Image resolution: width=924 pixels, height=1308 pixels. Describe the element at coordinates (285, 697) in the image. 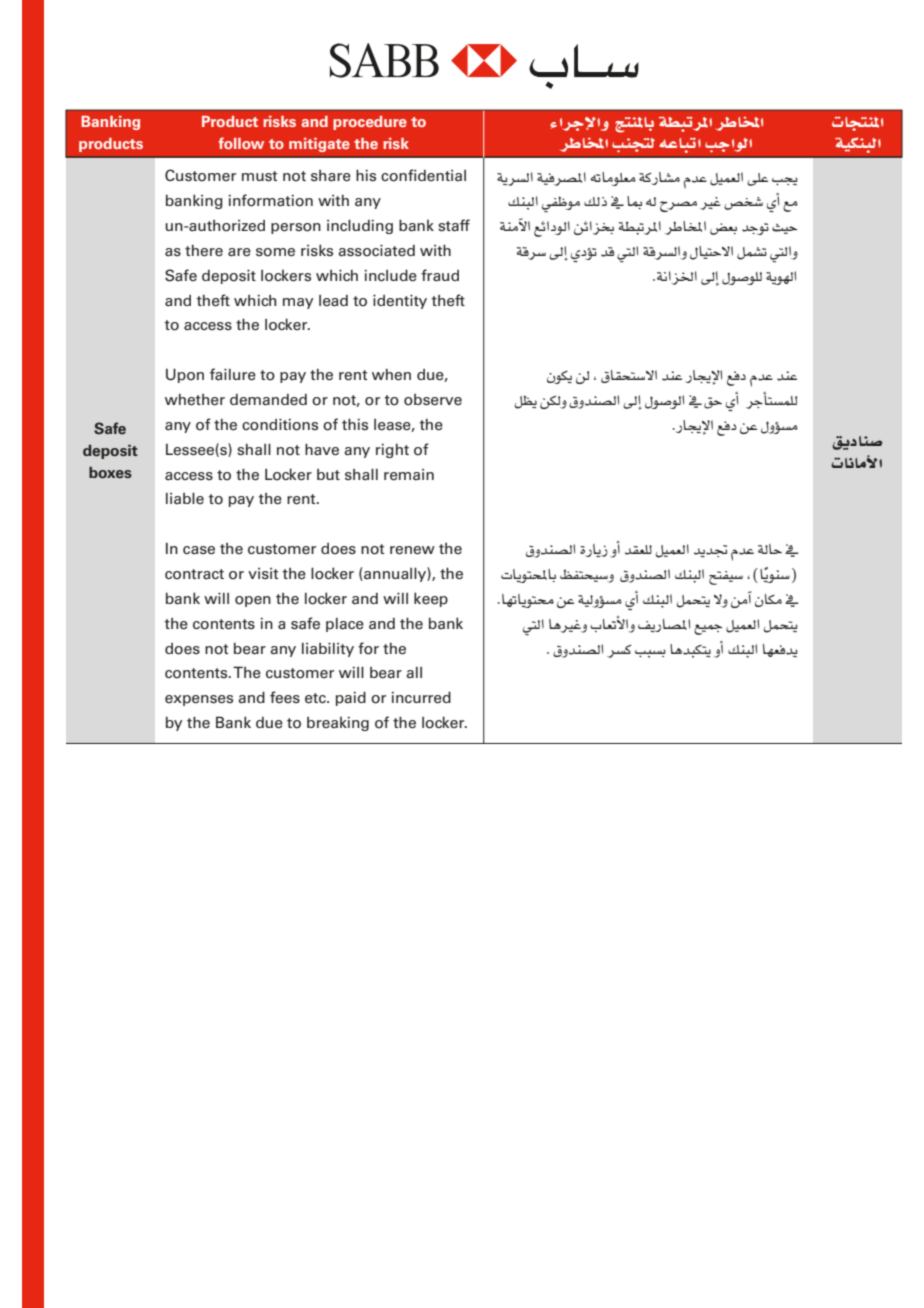

I see `fees` at that location.
